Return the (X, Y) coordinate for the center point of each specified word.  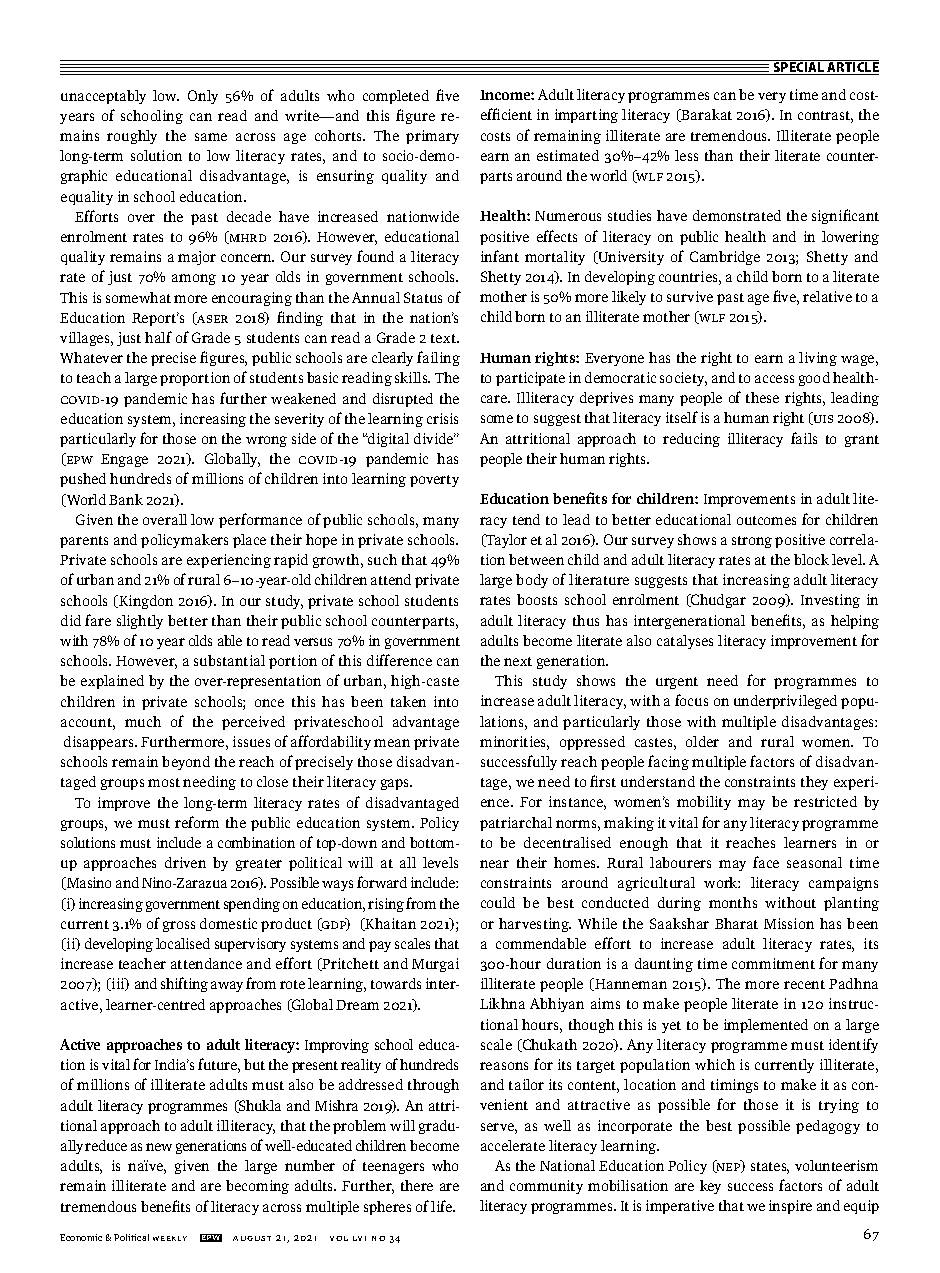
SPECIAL (799, 67)
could (498, 902)
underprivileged (785, 702)
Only (203, 97)
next (518, 661)
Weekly (170, 1238)
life (442, 1206)
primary (432, 137)
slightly (140, 622)
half (158, 337)
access (774, 379)
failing (438, 358)
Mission (789, 923)
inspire (790, 1207)
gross (179, 926)
